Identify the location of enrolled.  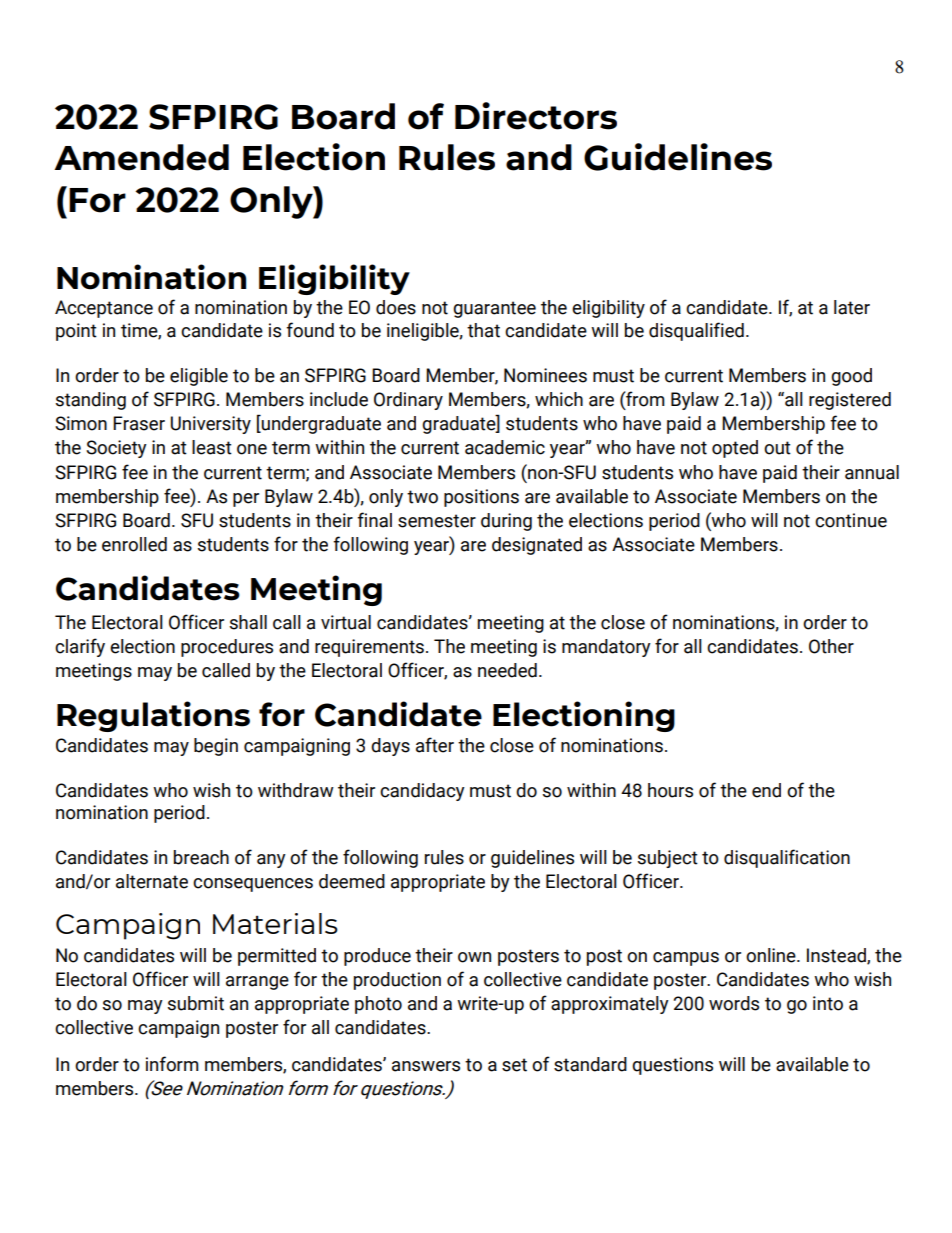
(134, 544).
